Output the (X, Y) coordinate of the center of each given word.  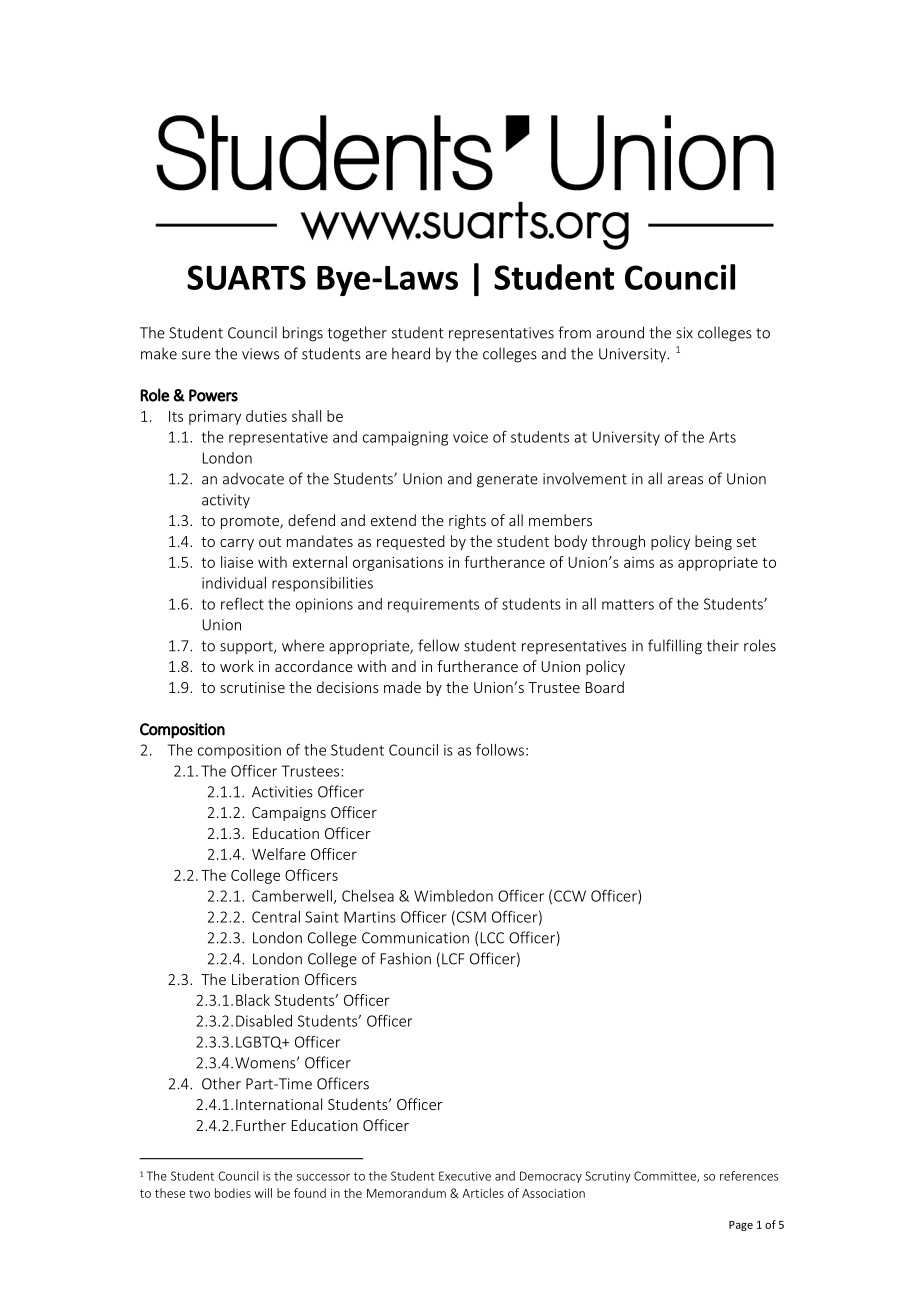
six (684, 333)
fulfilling (675, 647)
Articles (483, 1193)
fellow (439, 645)
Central (276, 917)
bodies (233, 1193)
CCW (570, 896)
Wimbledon (453, 896)
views (260, 354)
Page (741, 1226)
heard (411, 353)
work (237, 666)
